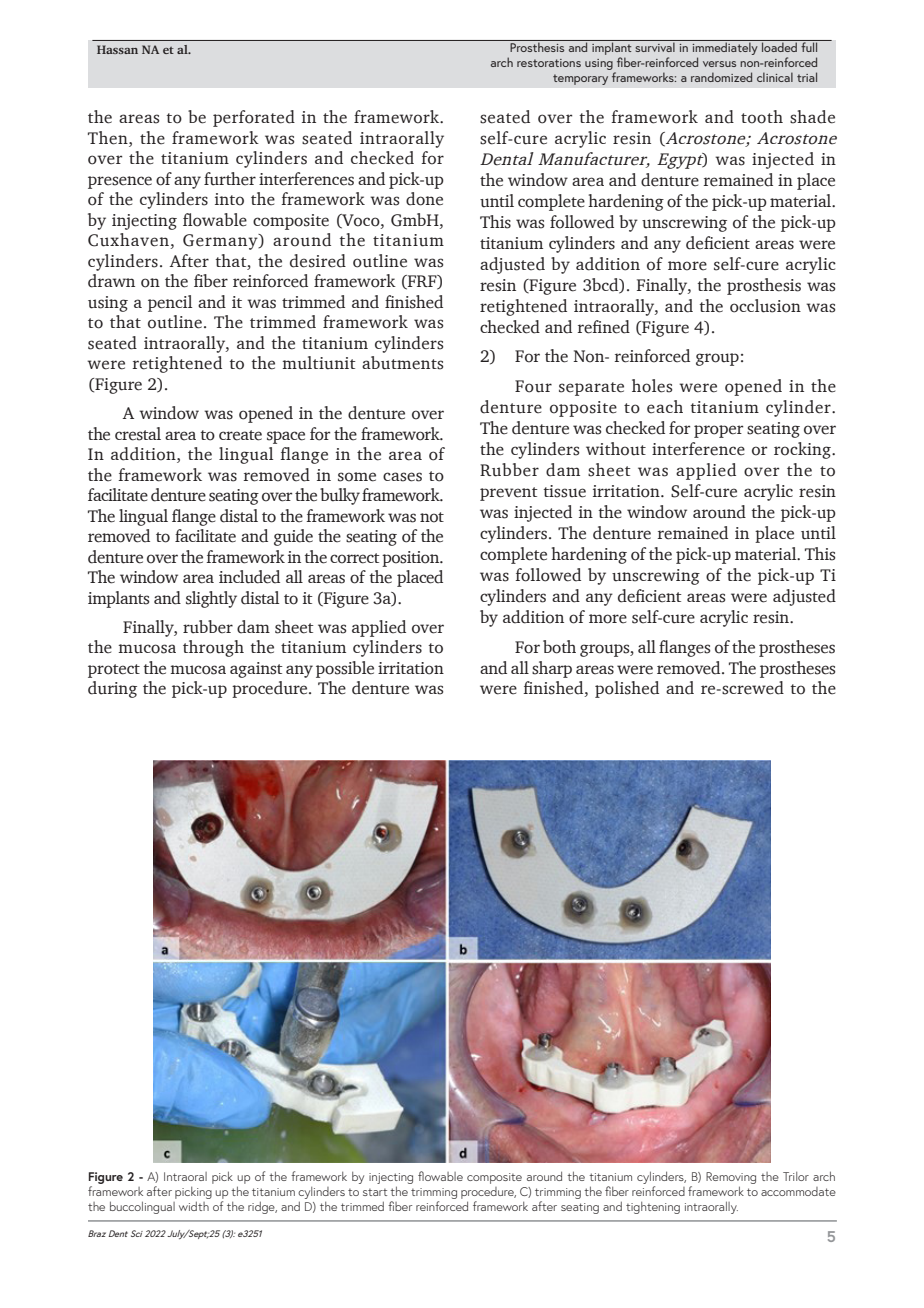  I want to click on Removing, so click(731, 1179).
